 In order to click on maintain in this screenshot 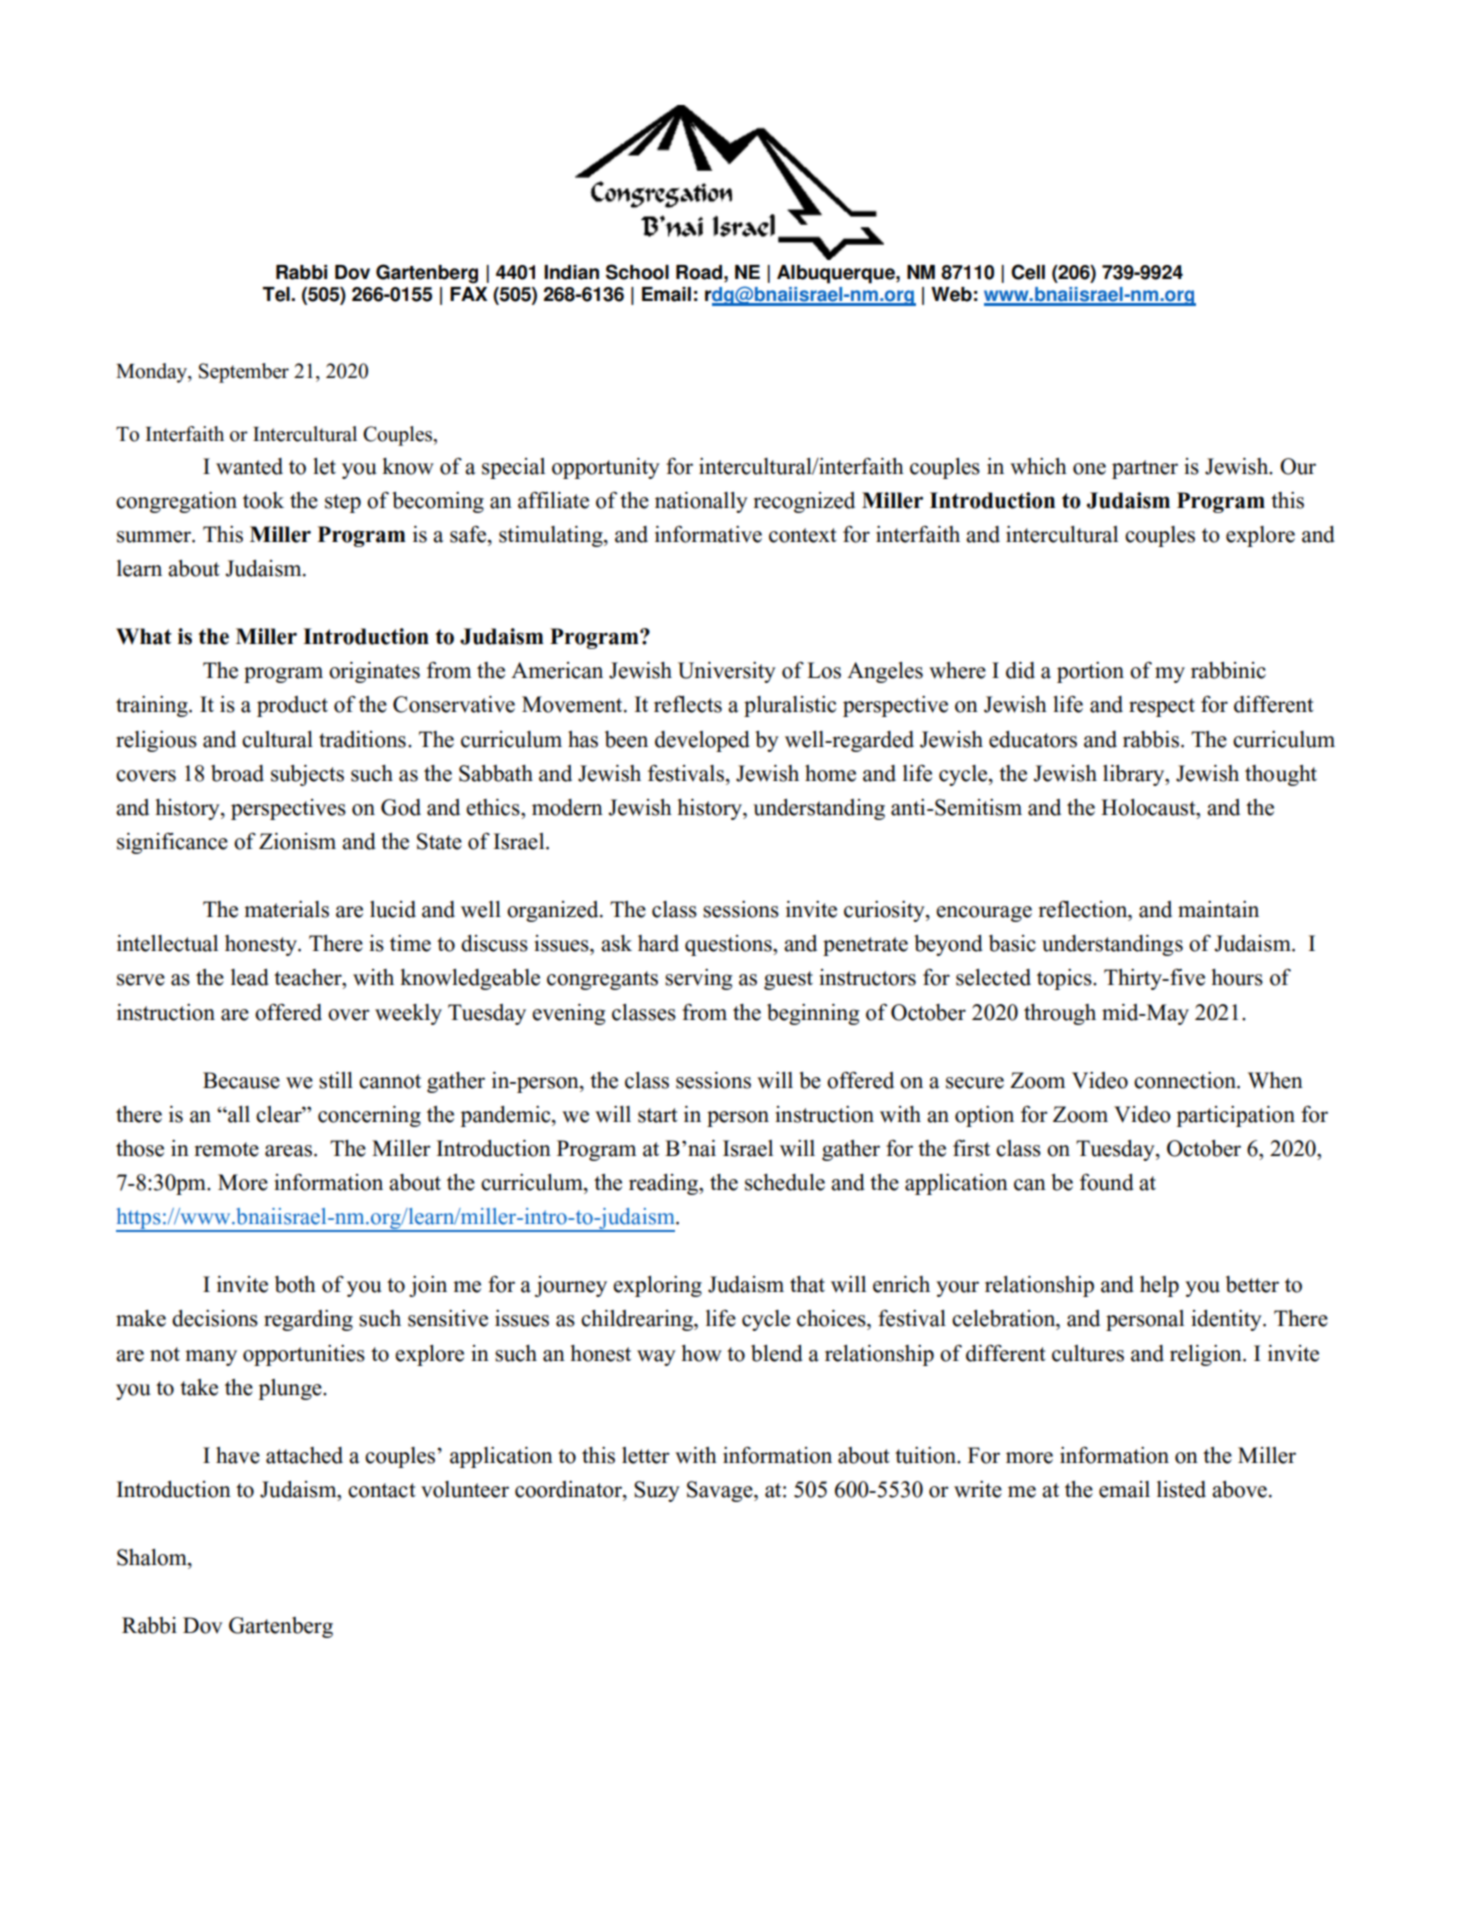, I will do `click(1218, 909)`.
